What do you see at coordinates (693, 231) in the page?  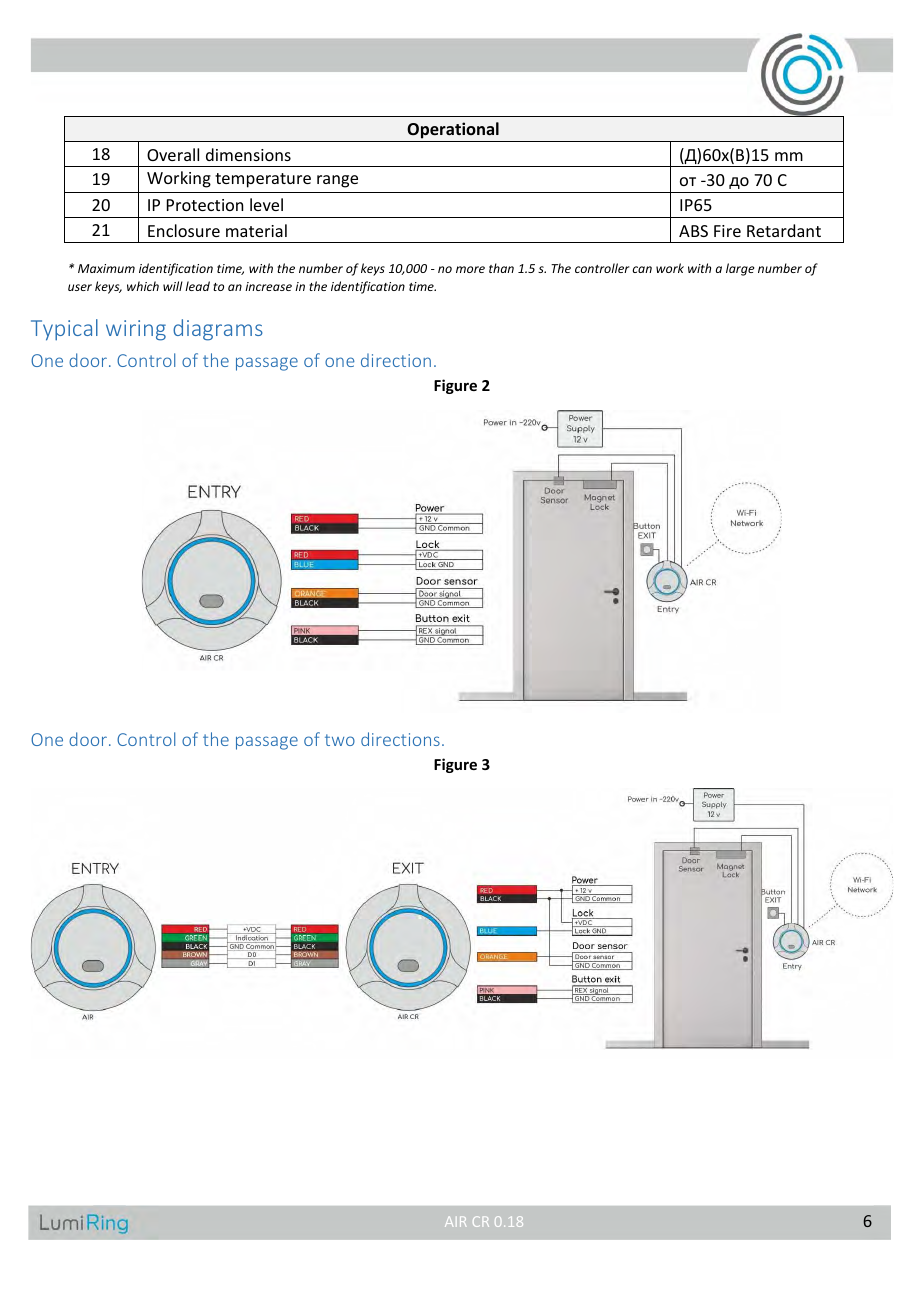 I see `ABS` at bounding box center [693, 231].
